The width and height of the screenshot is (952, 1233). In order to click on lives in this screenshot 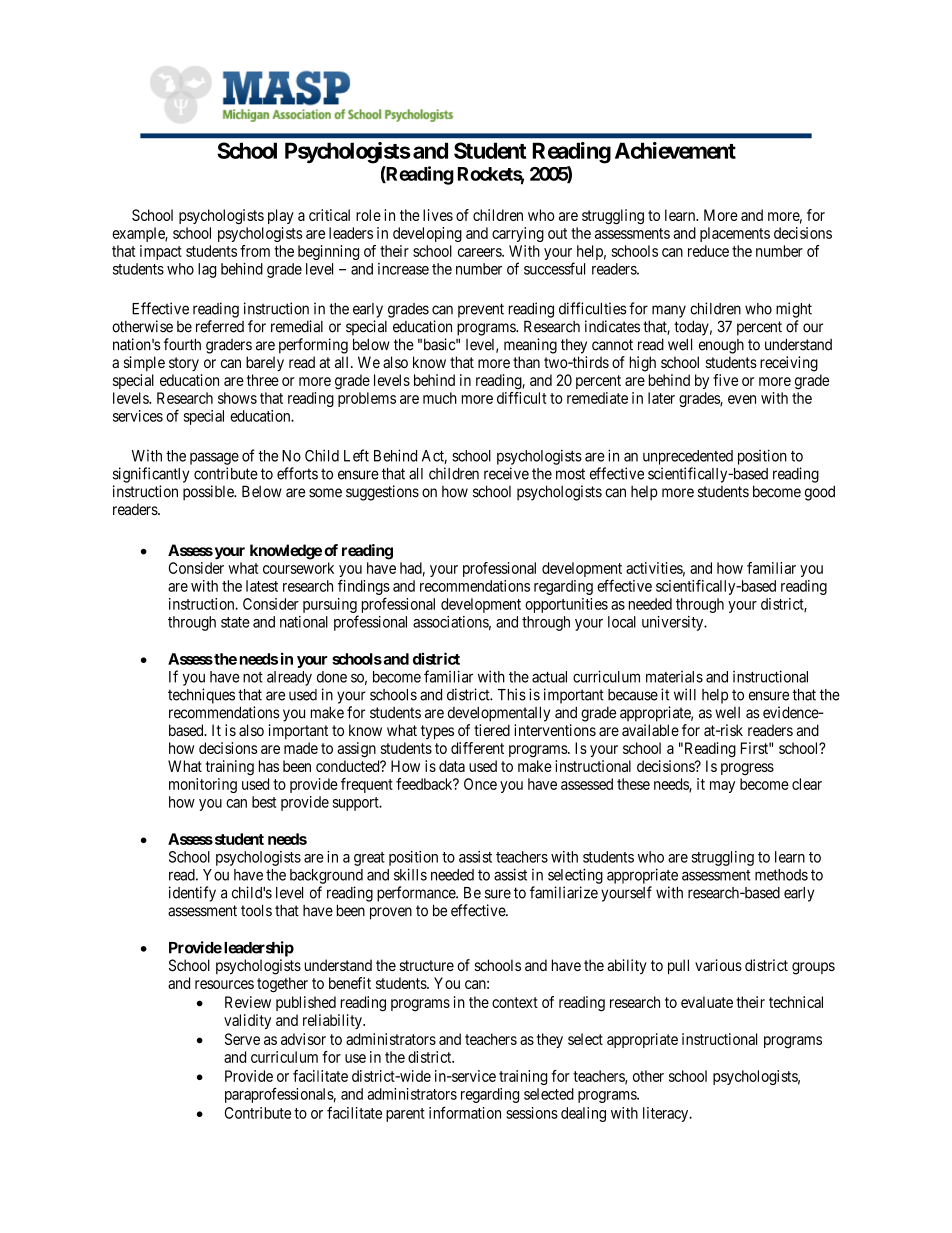, I will do `click(438, 215)`.
